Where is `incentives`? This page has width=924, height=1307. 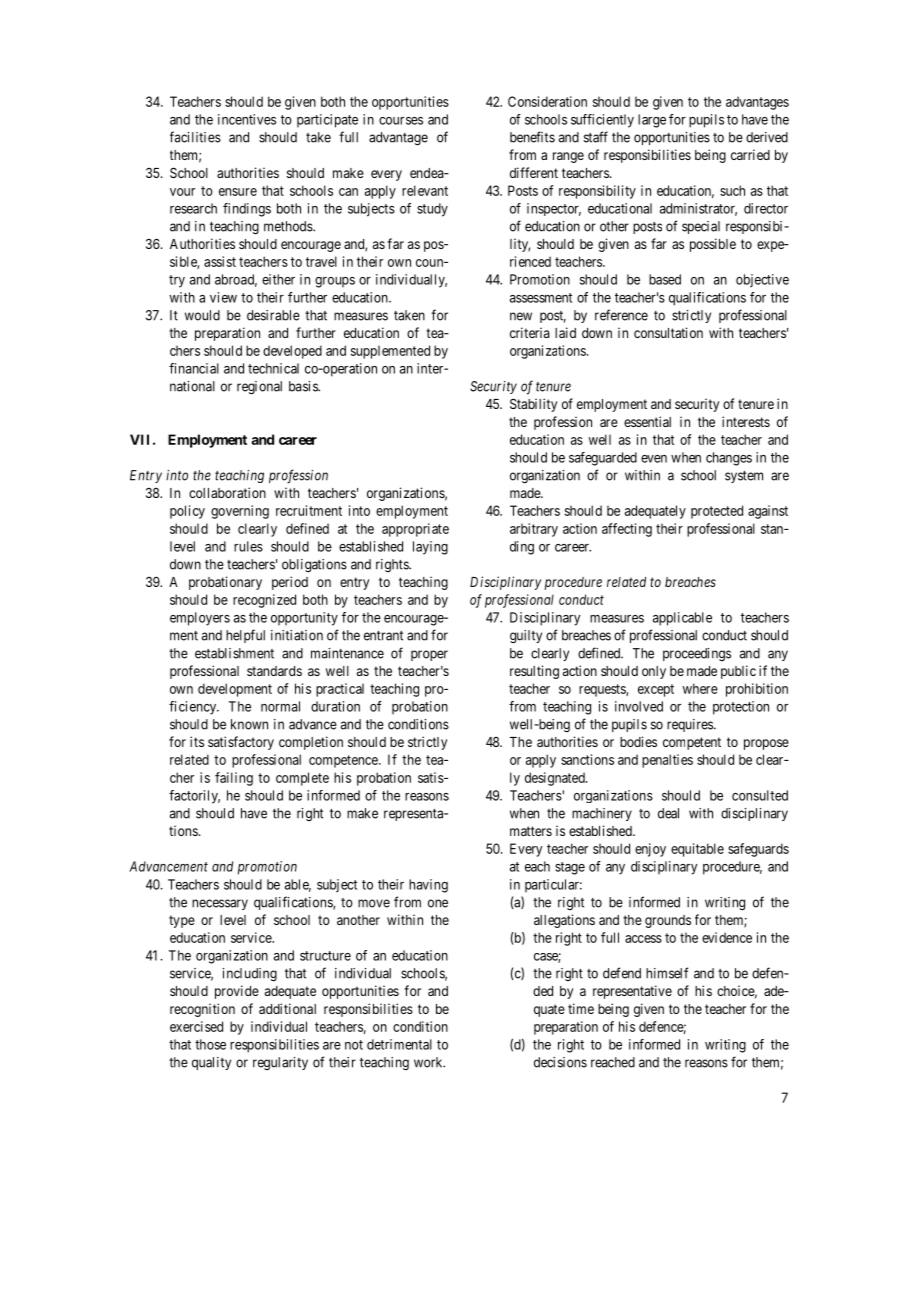 incentives is located at coordinates (247, 119).
